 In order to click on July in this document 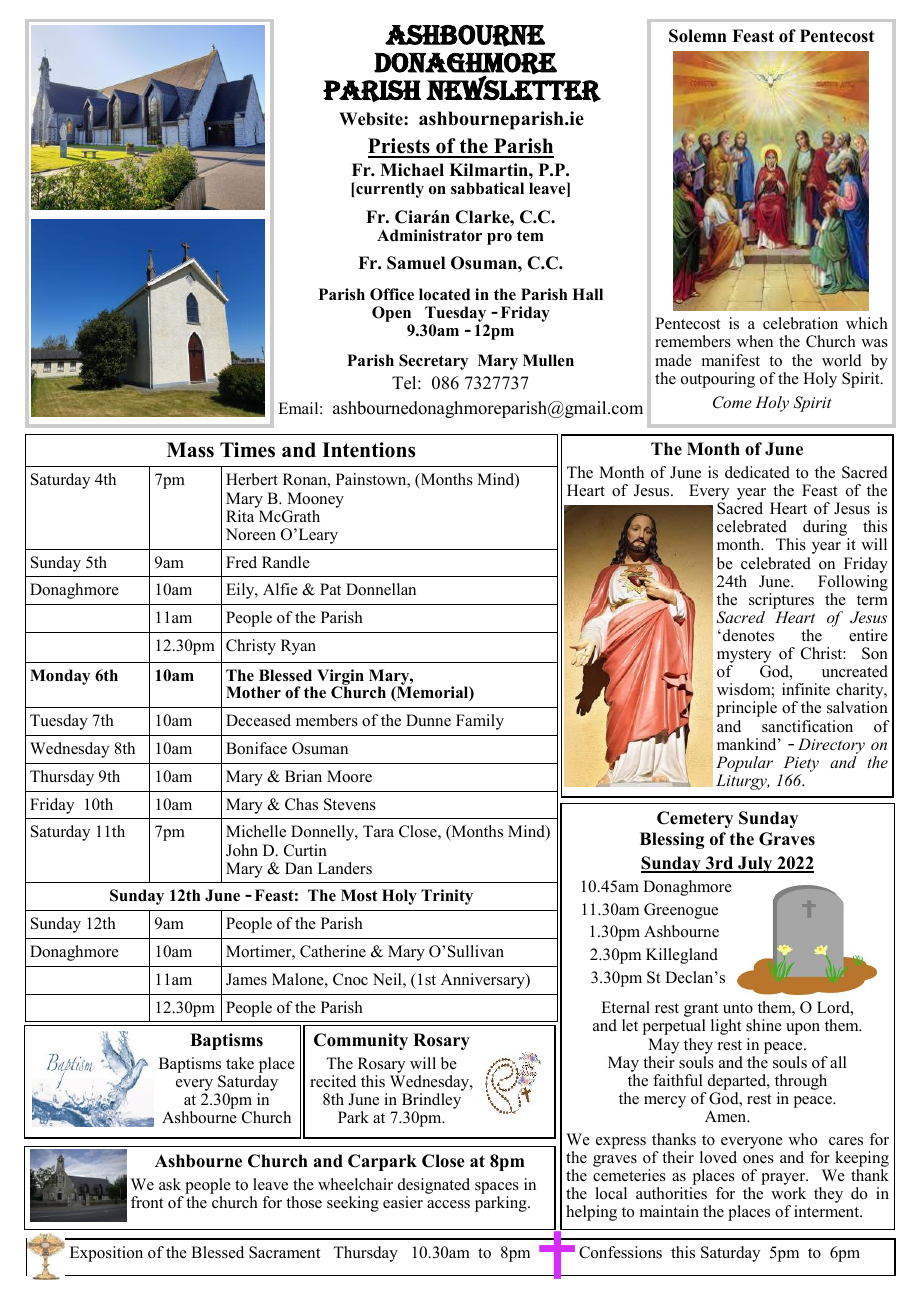, I will do `click(755, 864)`.
